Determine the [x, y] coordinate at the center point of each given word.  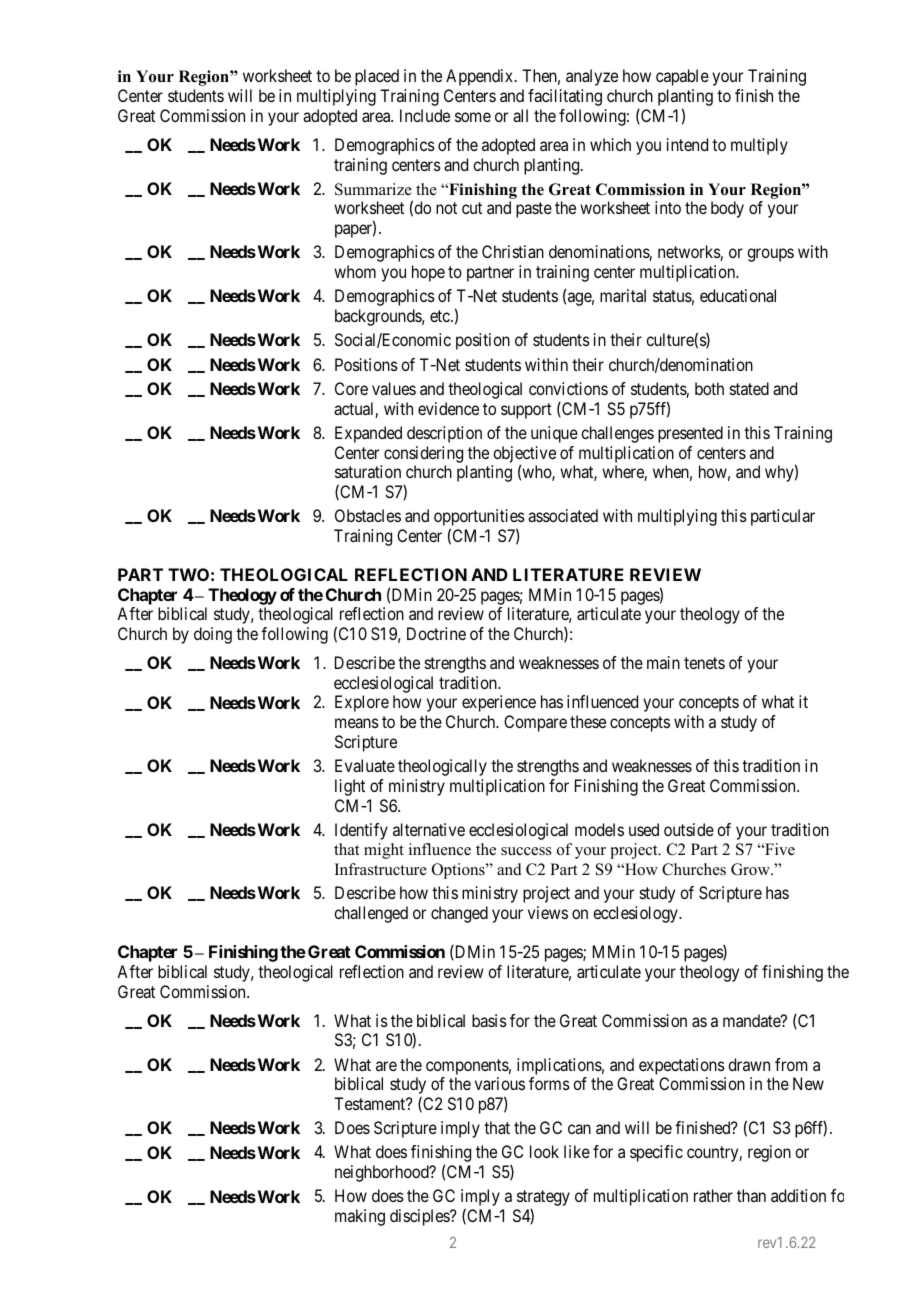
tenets [704, 663]
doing [213, 635]
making [360, 1217]
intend [687, 144]
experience [499, 703]
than [751, 1195]
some [473, 117]
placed [377, 77]
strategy [543, 1198]
